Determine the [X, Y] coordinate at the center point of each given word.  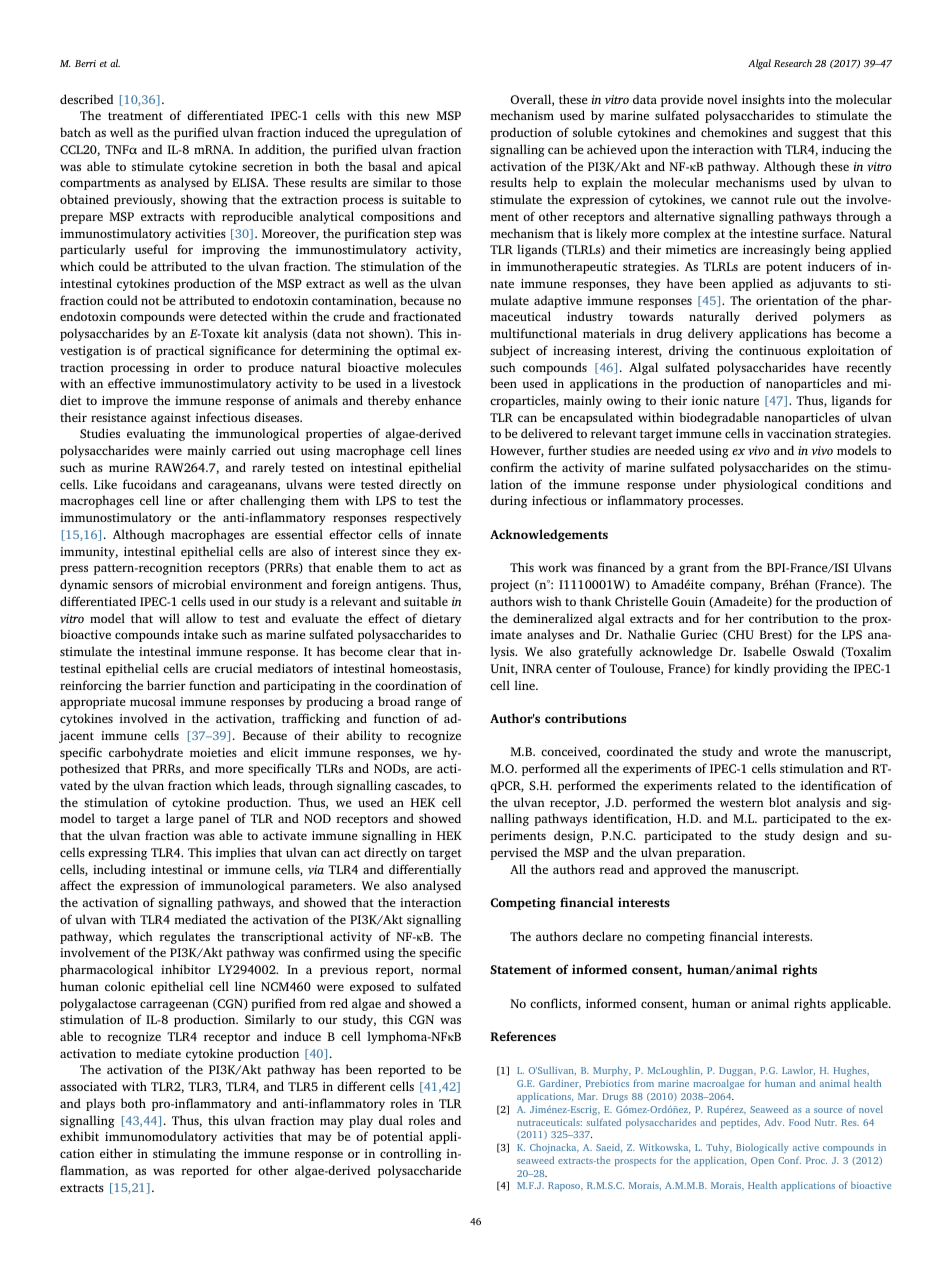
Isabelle [765, 651]
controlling [411, 1154]
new [418, 116]
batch [75, 132]
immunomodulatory [161, 1137]
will [169, 618]
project [509, 586]
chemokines [734, 132]
